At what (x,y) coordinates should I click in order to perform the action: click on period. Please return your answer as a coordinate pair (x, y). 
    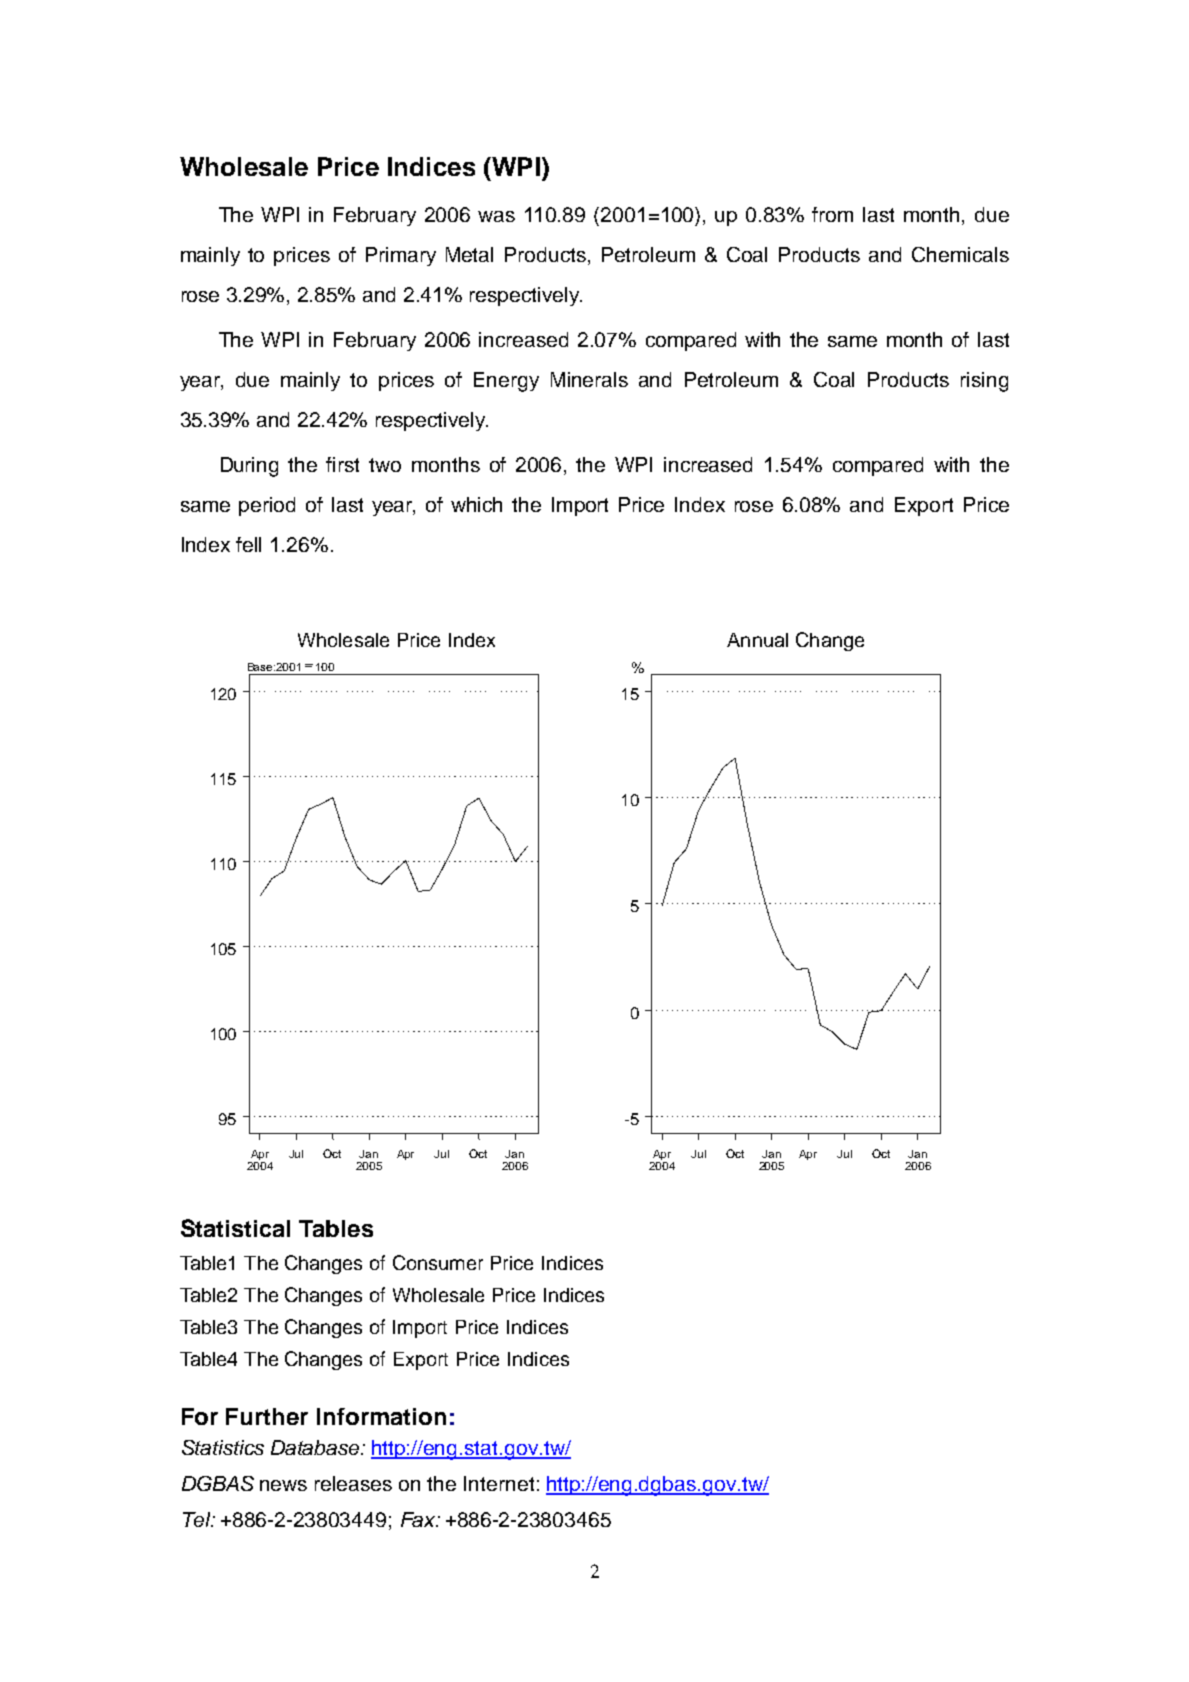
    Looking at the image, I should click on (267, 506).
